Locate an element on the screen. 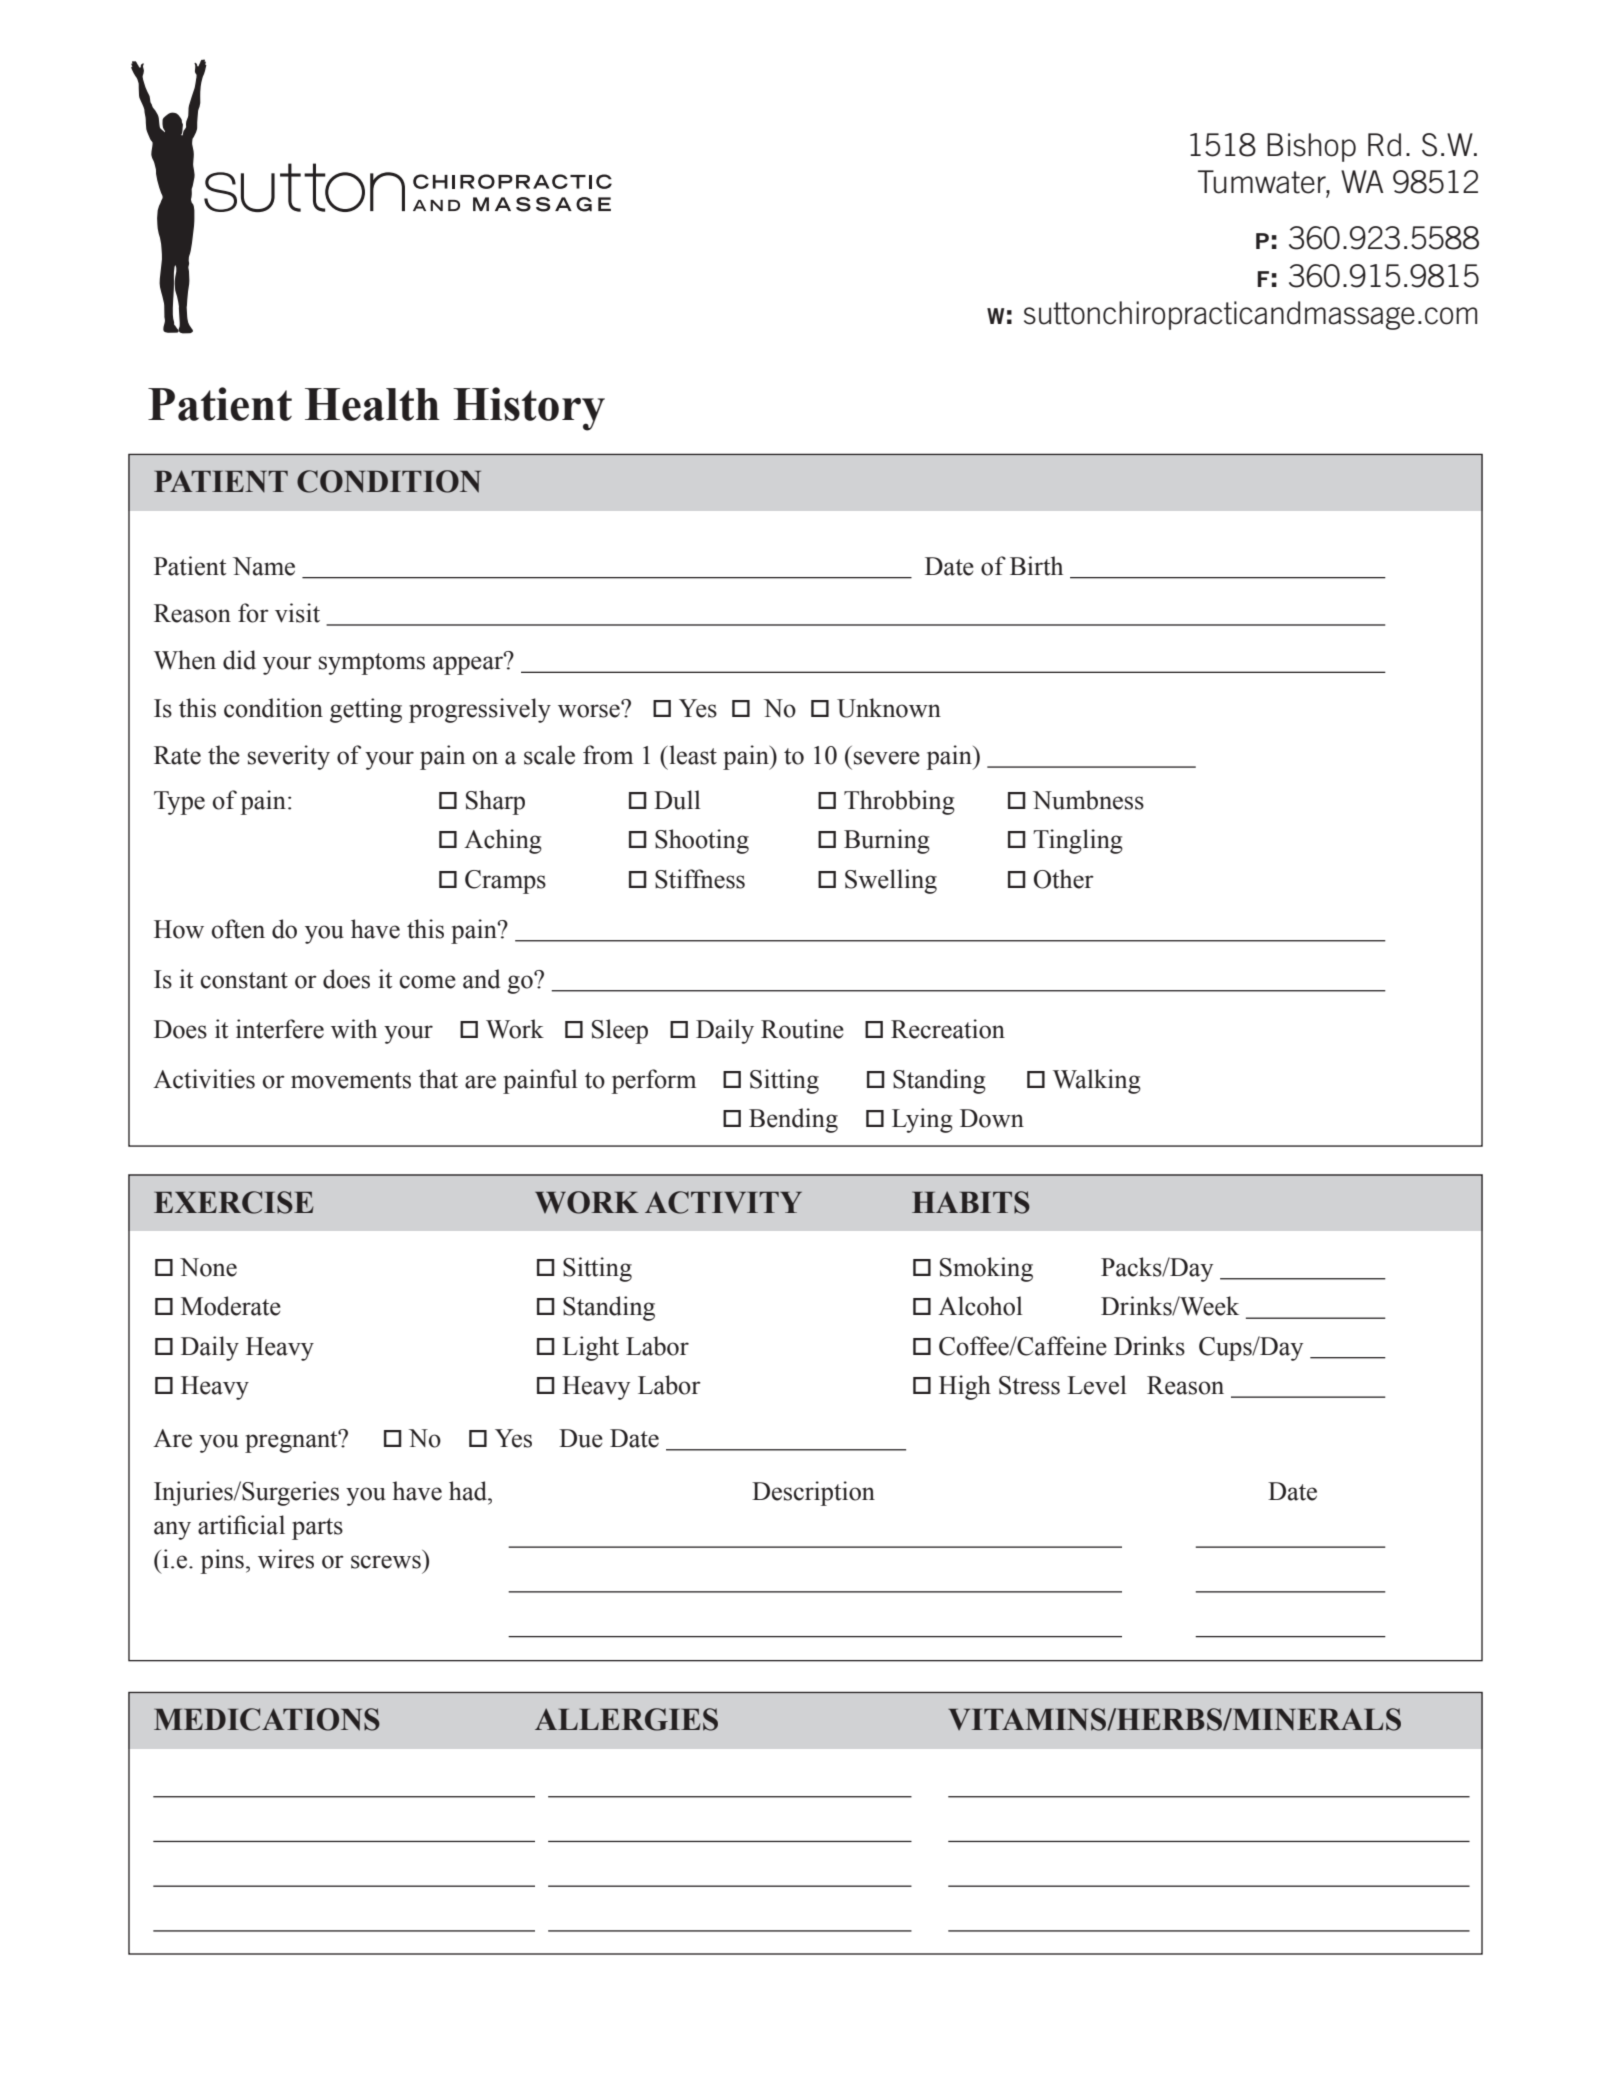  interfere is located at coordinates (280, 1029).
